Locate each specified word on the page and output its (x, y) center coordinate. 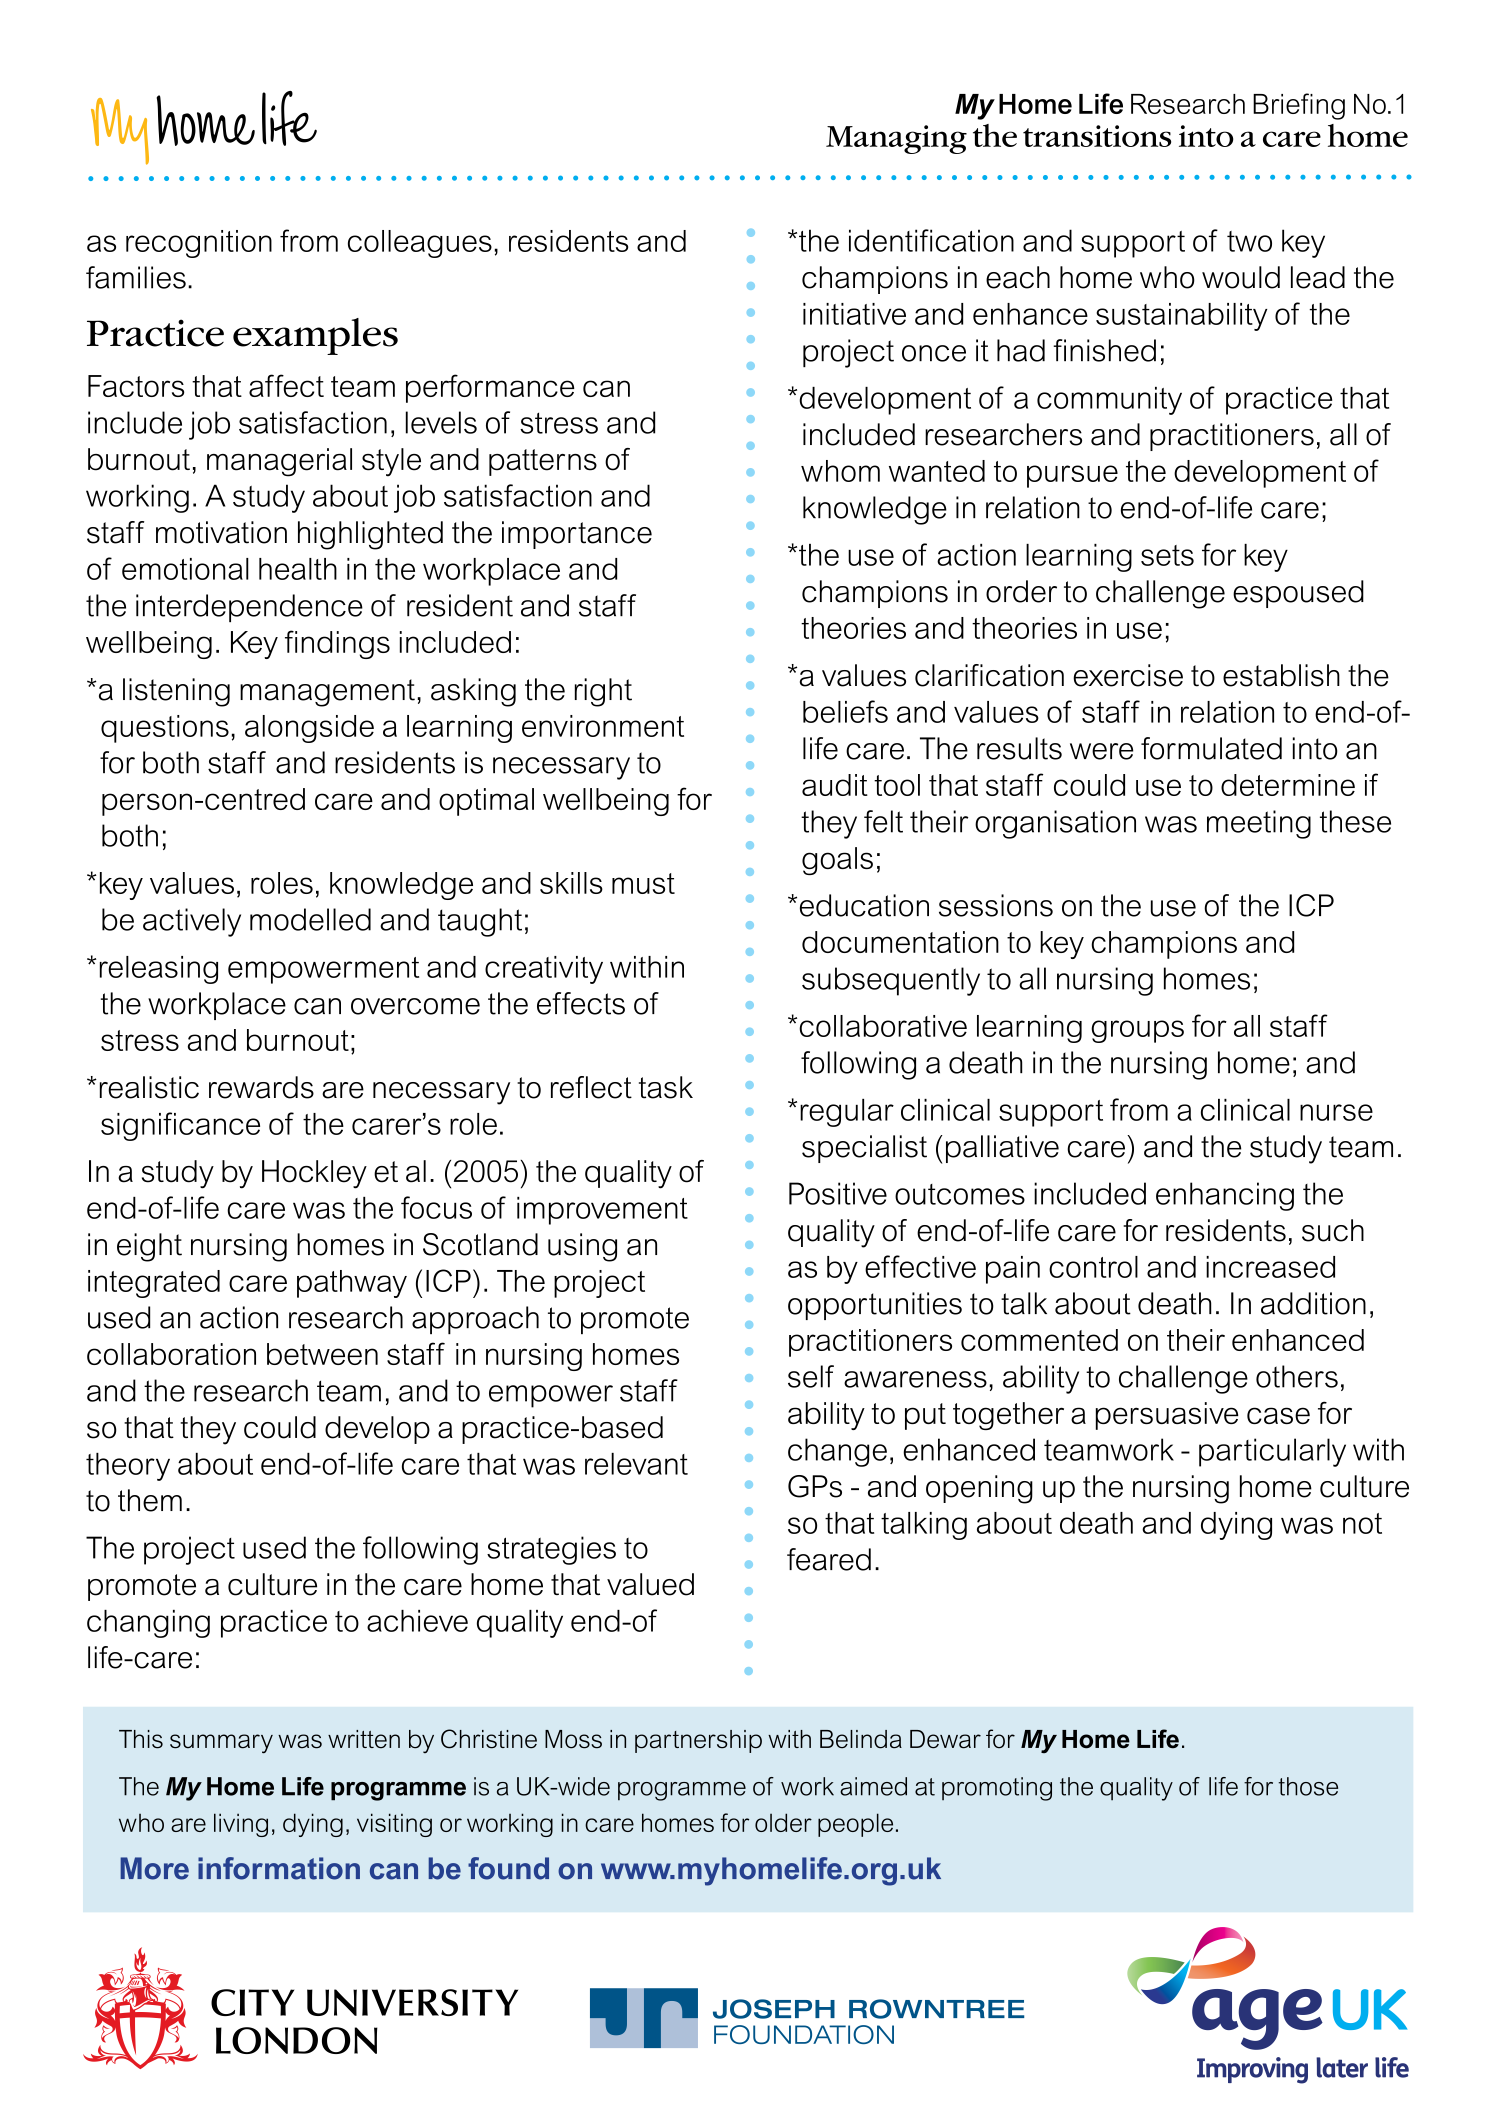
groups (1137, 1031)
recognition (199, 244)
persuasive (1167, 1416)
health (298, 569)
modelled (310, 919)
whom (840, 471)
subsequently (891, 981)
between (322, 1354)
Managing (896, 139)
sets (1167, 555)
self (811, 1376)
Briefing (1299, 106)
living (241, 1825)
